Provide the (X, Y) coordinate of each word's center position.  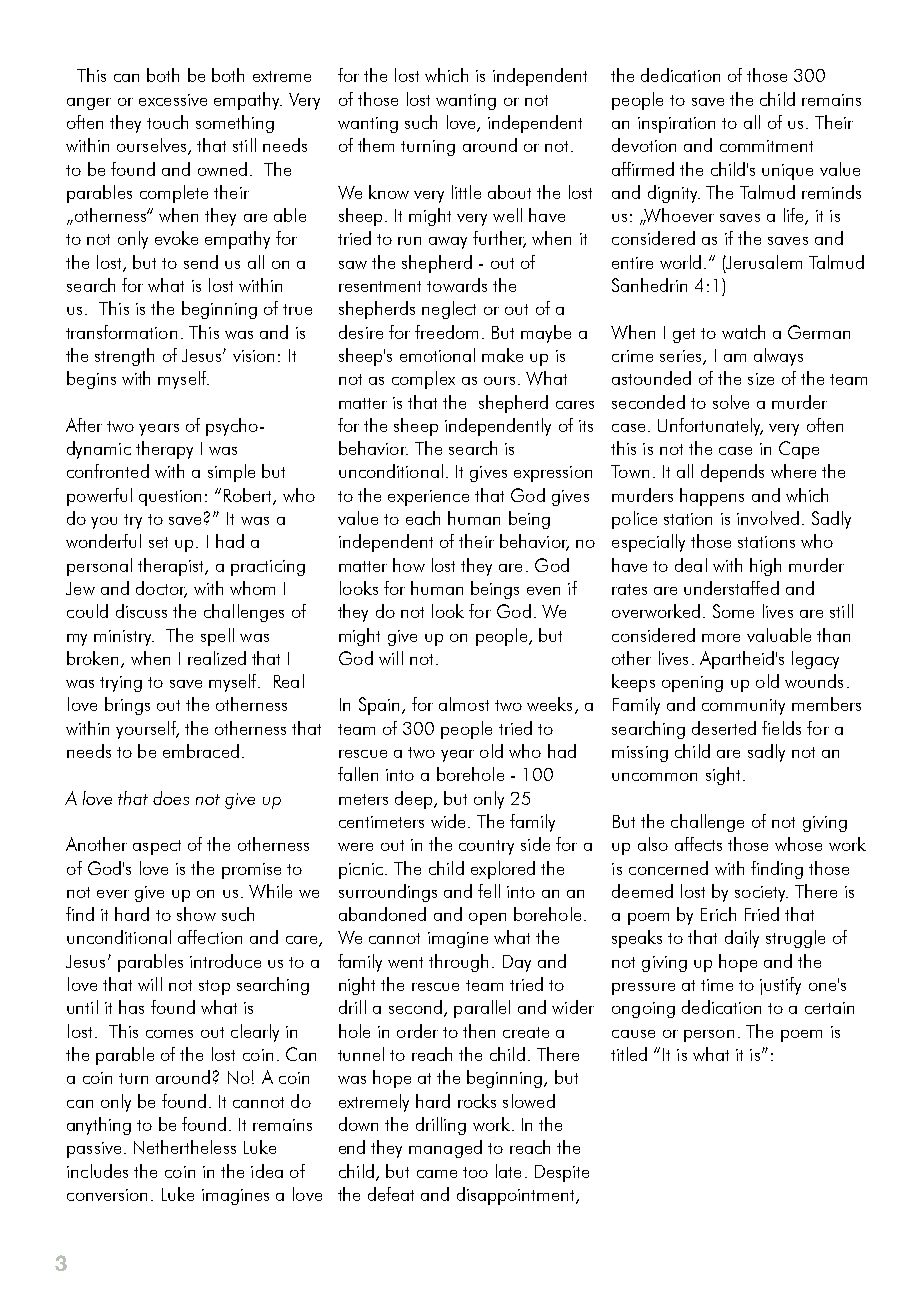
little (466, 192)
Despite (562, 1173)
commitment (766, 146)
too (475, 1172)
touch (167, 122)
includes (97, 1171)
